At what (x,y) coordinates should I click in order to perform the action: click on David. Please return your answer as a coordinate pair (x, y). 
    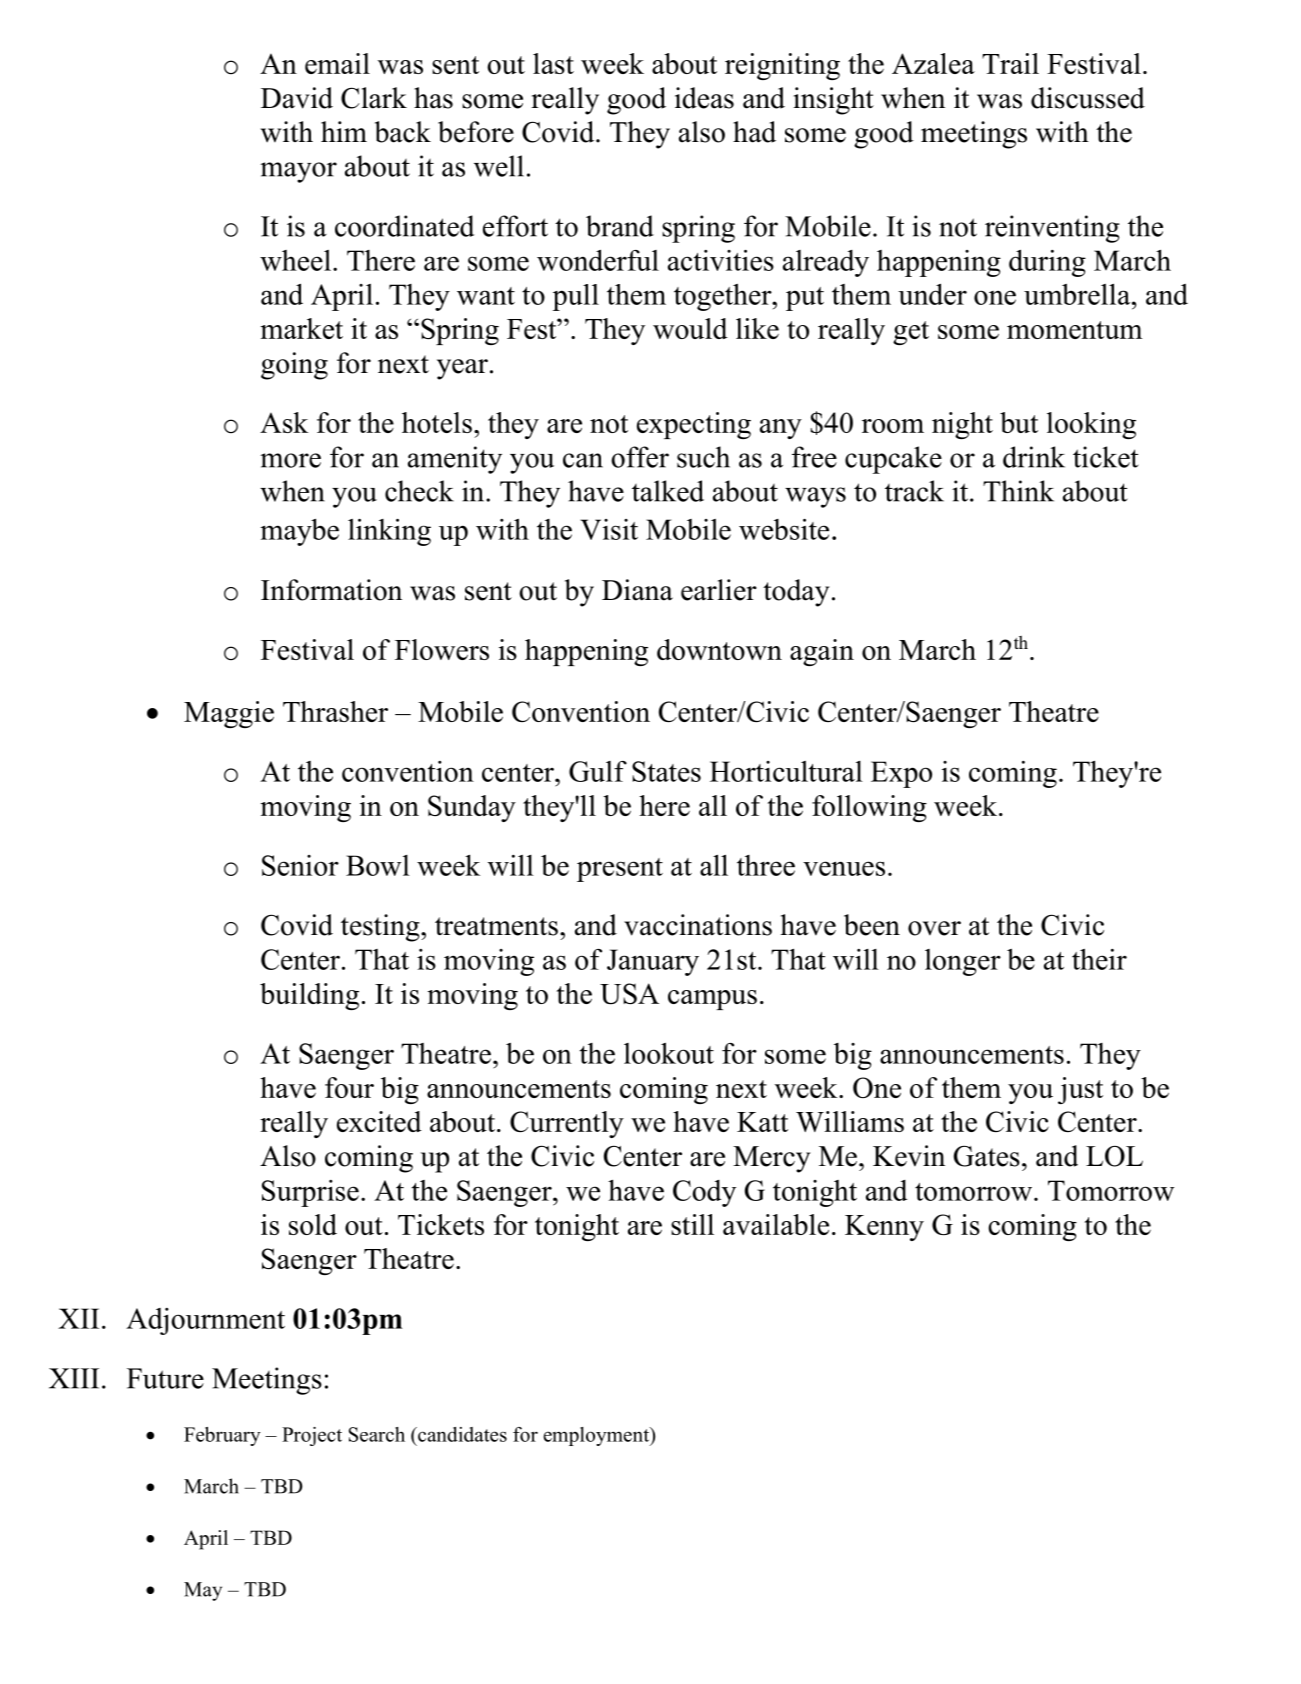
    Looking at the image, I should click on (297, 98).
